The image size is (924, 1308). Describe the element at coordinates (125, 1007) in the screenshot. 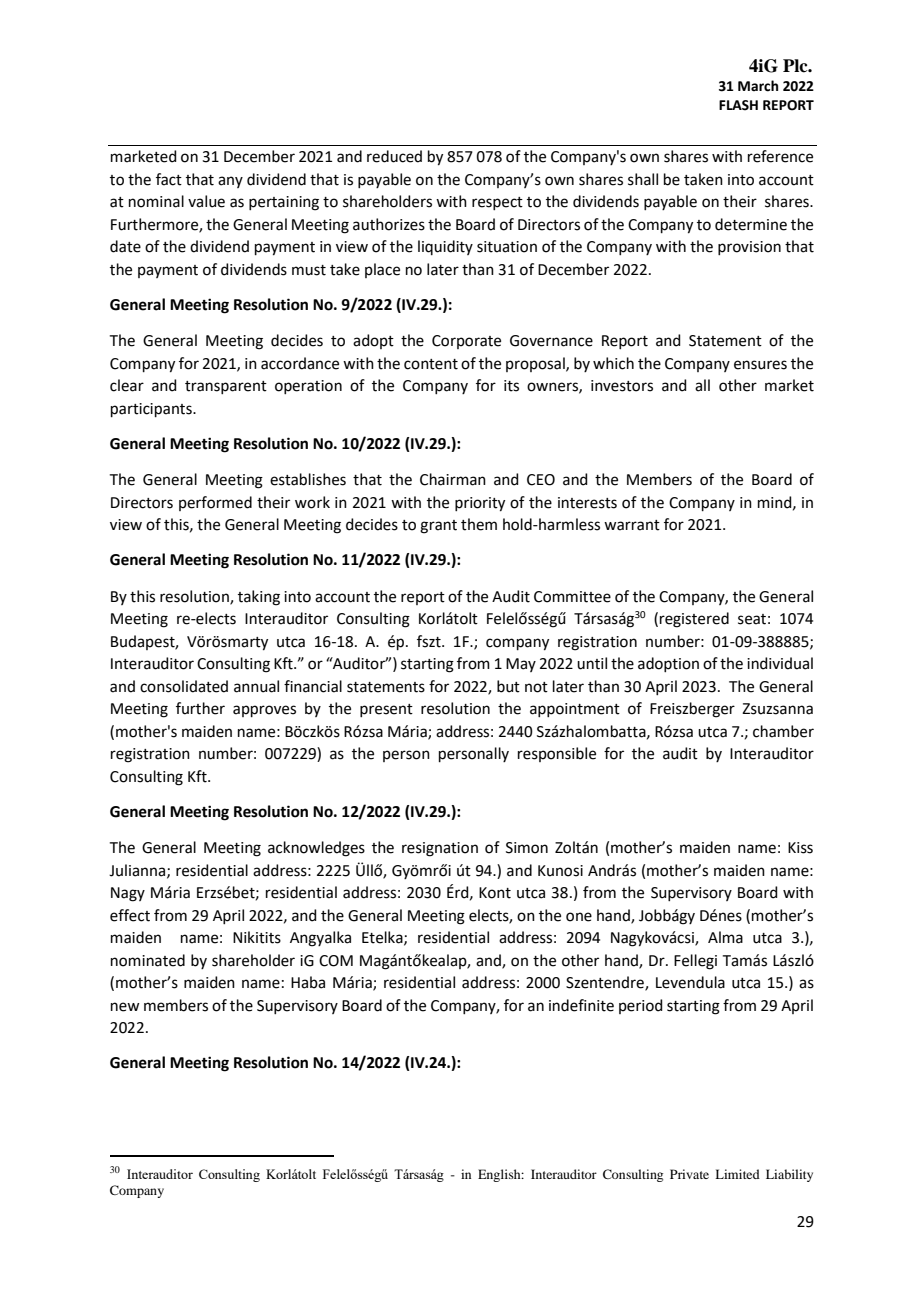

I see `new` at that location.
